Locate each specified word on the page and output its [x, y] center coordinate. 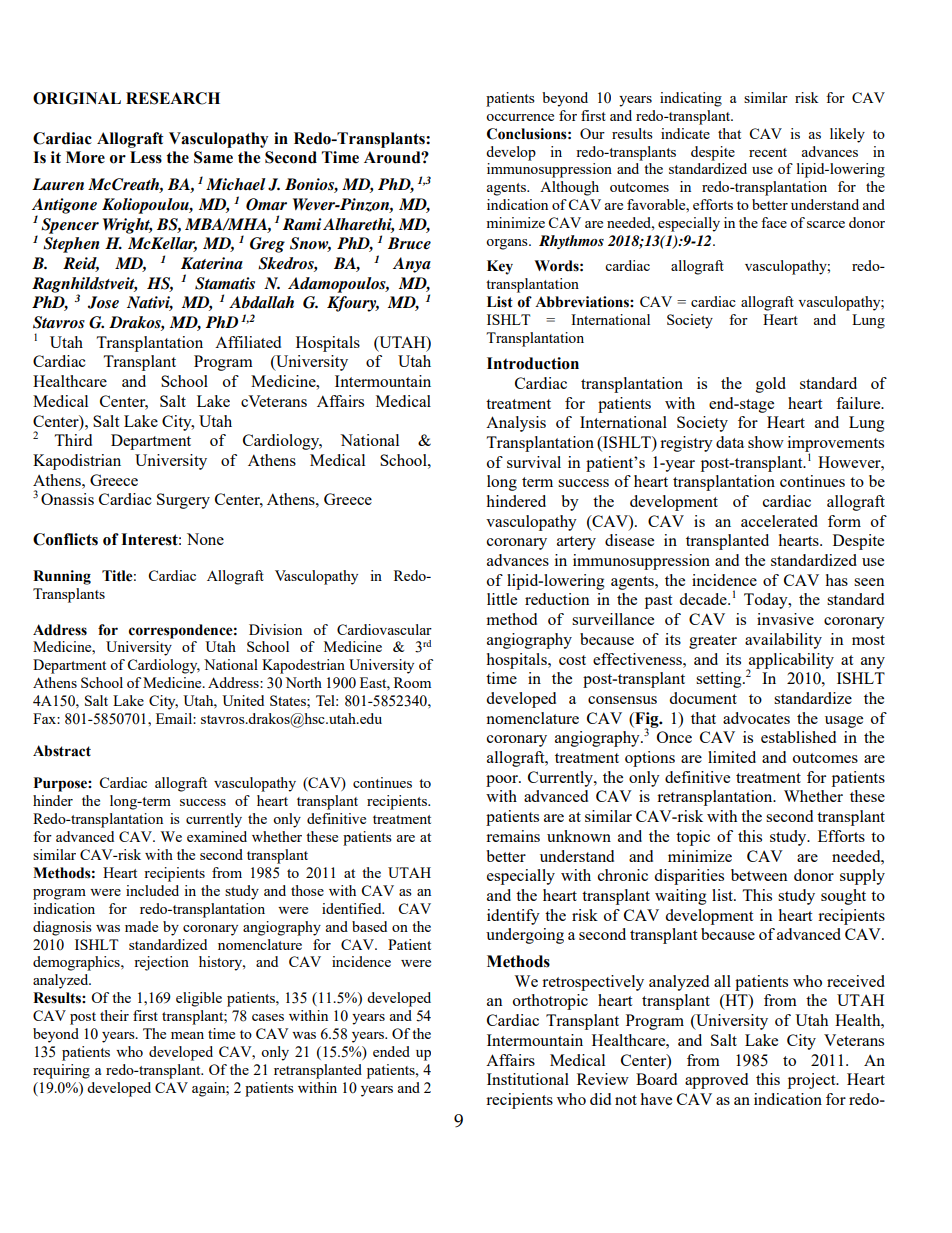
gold [771, 385]
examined [217, 836]
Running [62, 577]
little [502, 599]
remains [513, 836]
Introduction [533, 363]
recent [768, 152]
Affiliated [248, 342]
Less [146, 157]
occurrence [520, 117]
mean [187, 1035]
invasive [785, 619]
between [759, 875]
